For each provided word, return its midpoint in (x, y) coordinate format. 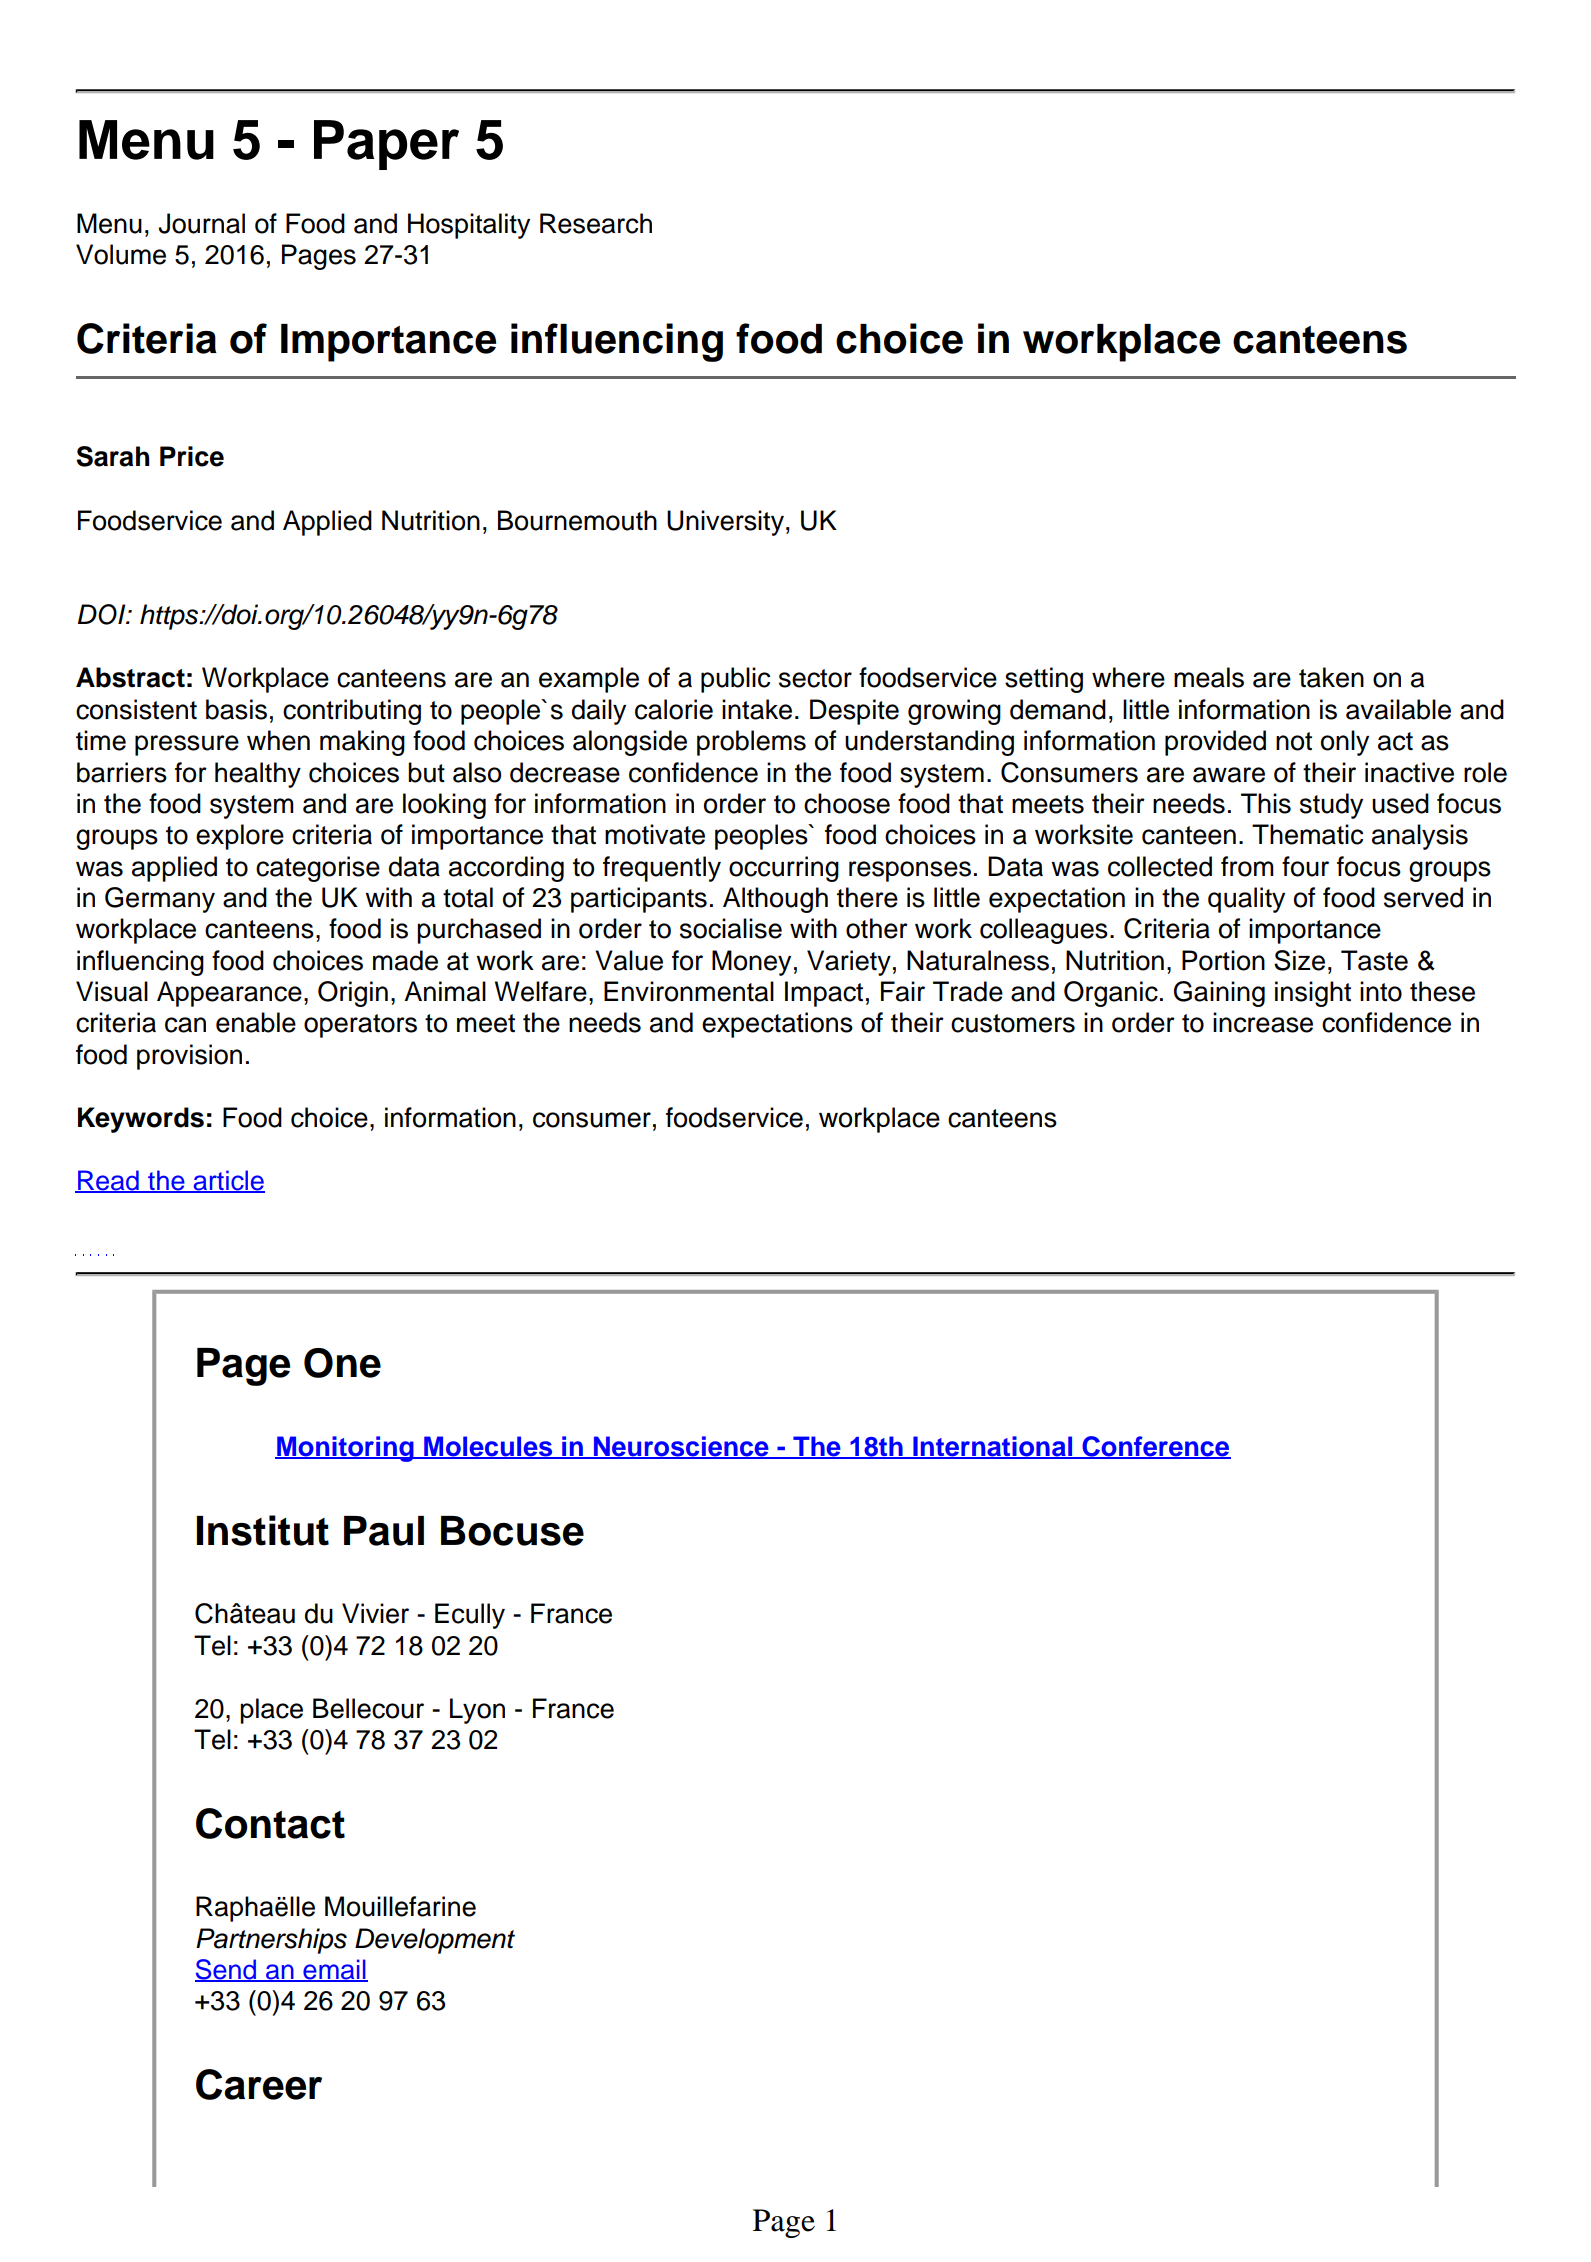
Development (435, 1941)
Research (596, 223)
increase (1263, 1022)
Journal (201, 223)
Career (259, 2084)
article (228, 1181)
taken (1331, 677)
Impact (824, 994)
